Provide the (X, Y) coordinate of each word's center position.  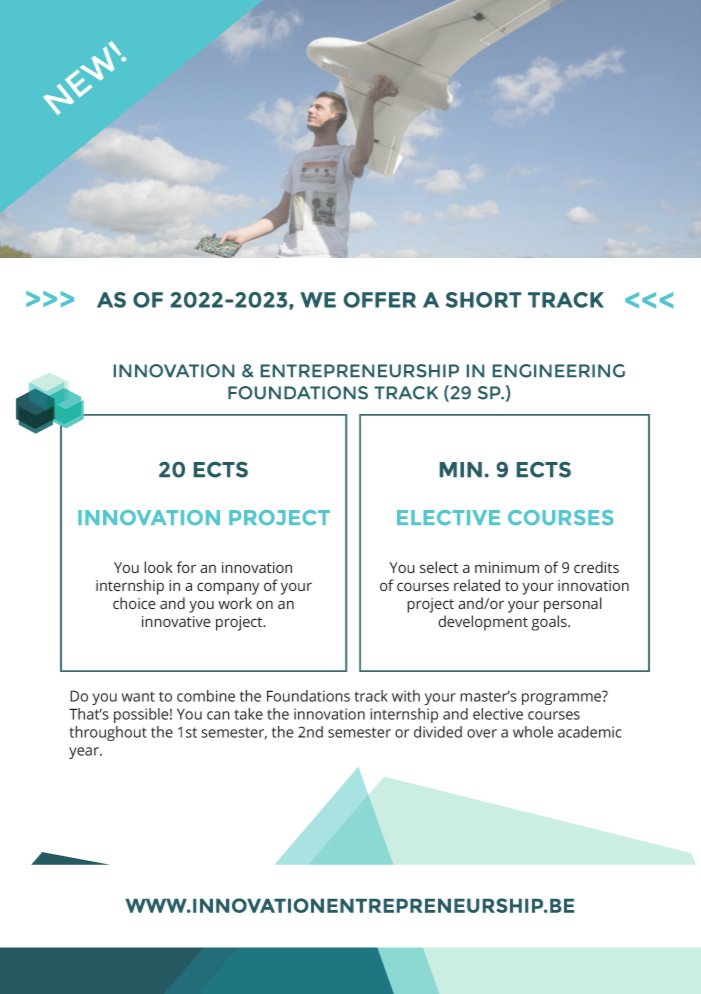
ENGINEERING (559, 371)
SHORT (483, 300)
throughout (108, 733)
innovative (176, 622)
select (439, 567)
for (186, 567)
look (158, 567)
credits (596, 567)
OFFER (380, 300)
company (228, 588)
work (235, 603)
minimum (507, 568)
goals (550, 623)
